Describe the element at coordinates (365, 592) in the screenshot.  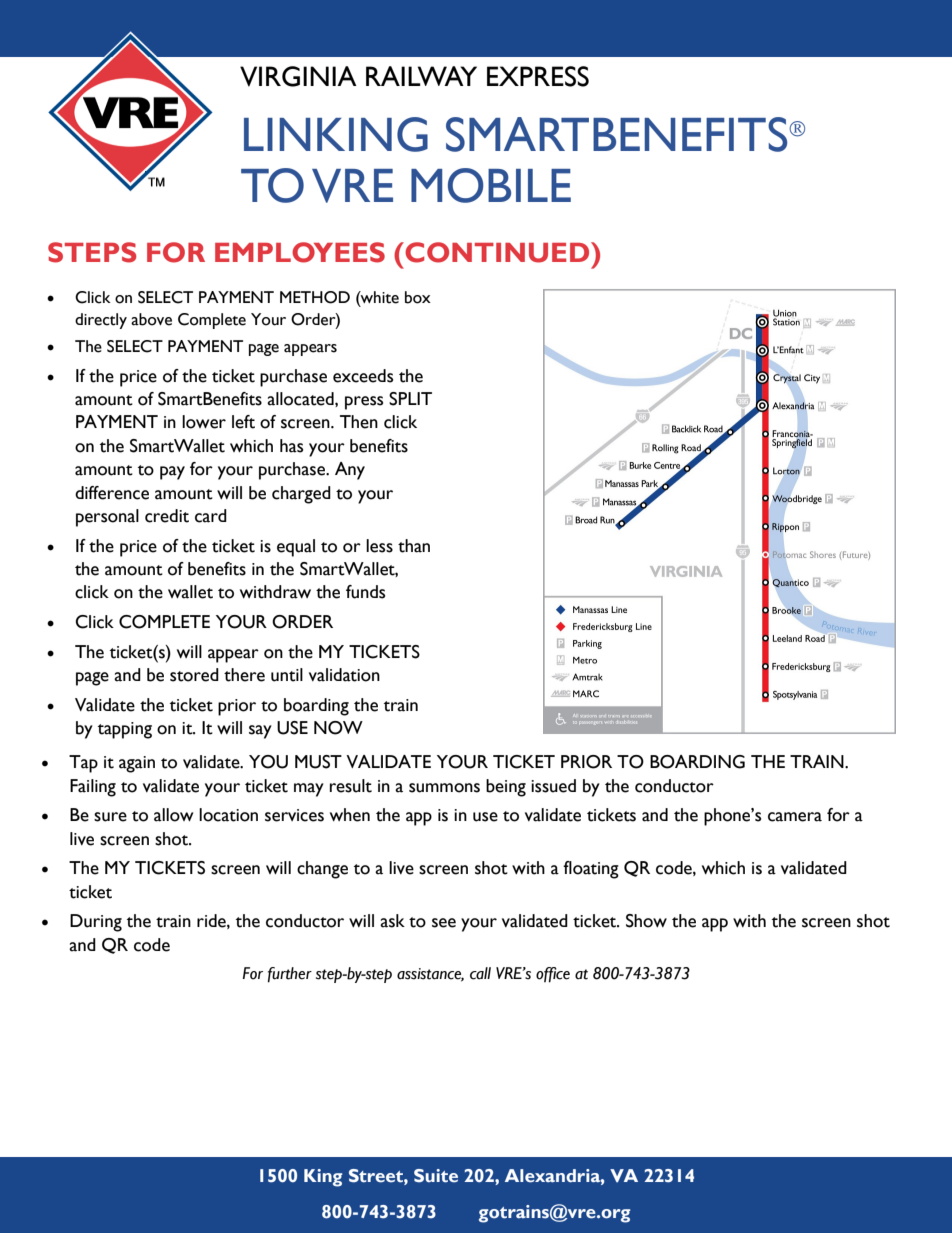
I see `funds` at that location.
